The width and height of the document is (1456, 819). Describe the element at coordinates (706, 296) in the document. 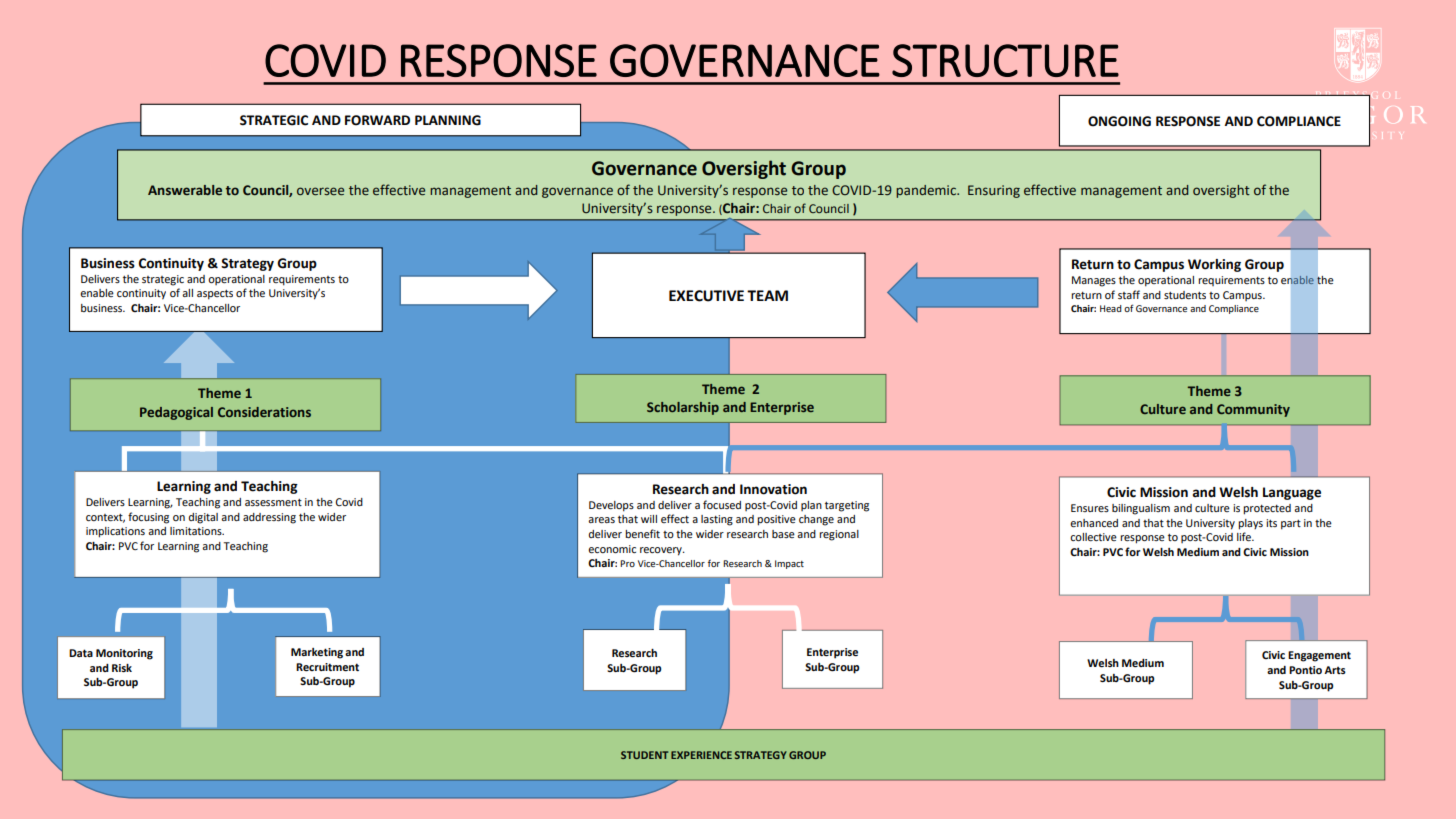

I see `EXECUTIVE` at that location.
